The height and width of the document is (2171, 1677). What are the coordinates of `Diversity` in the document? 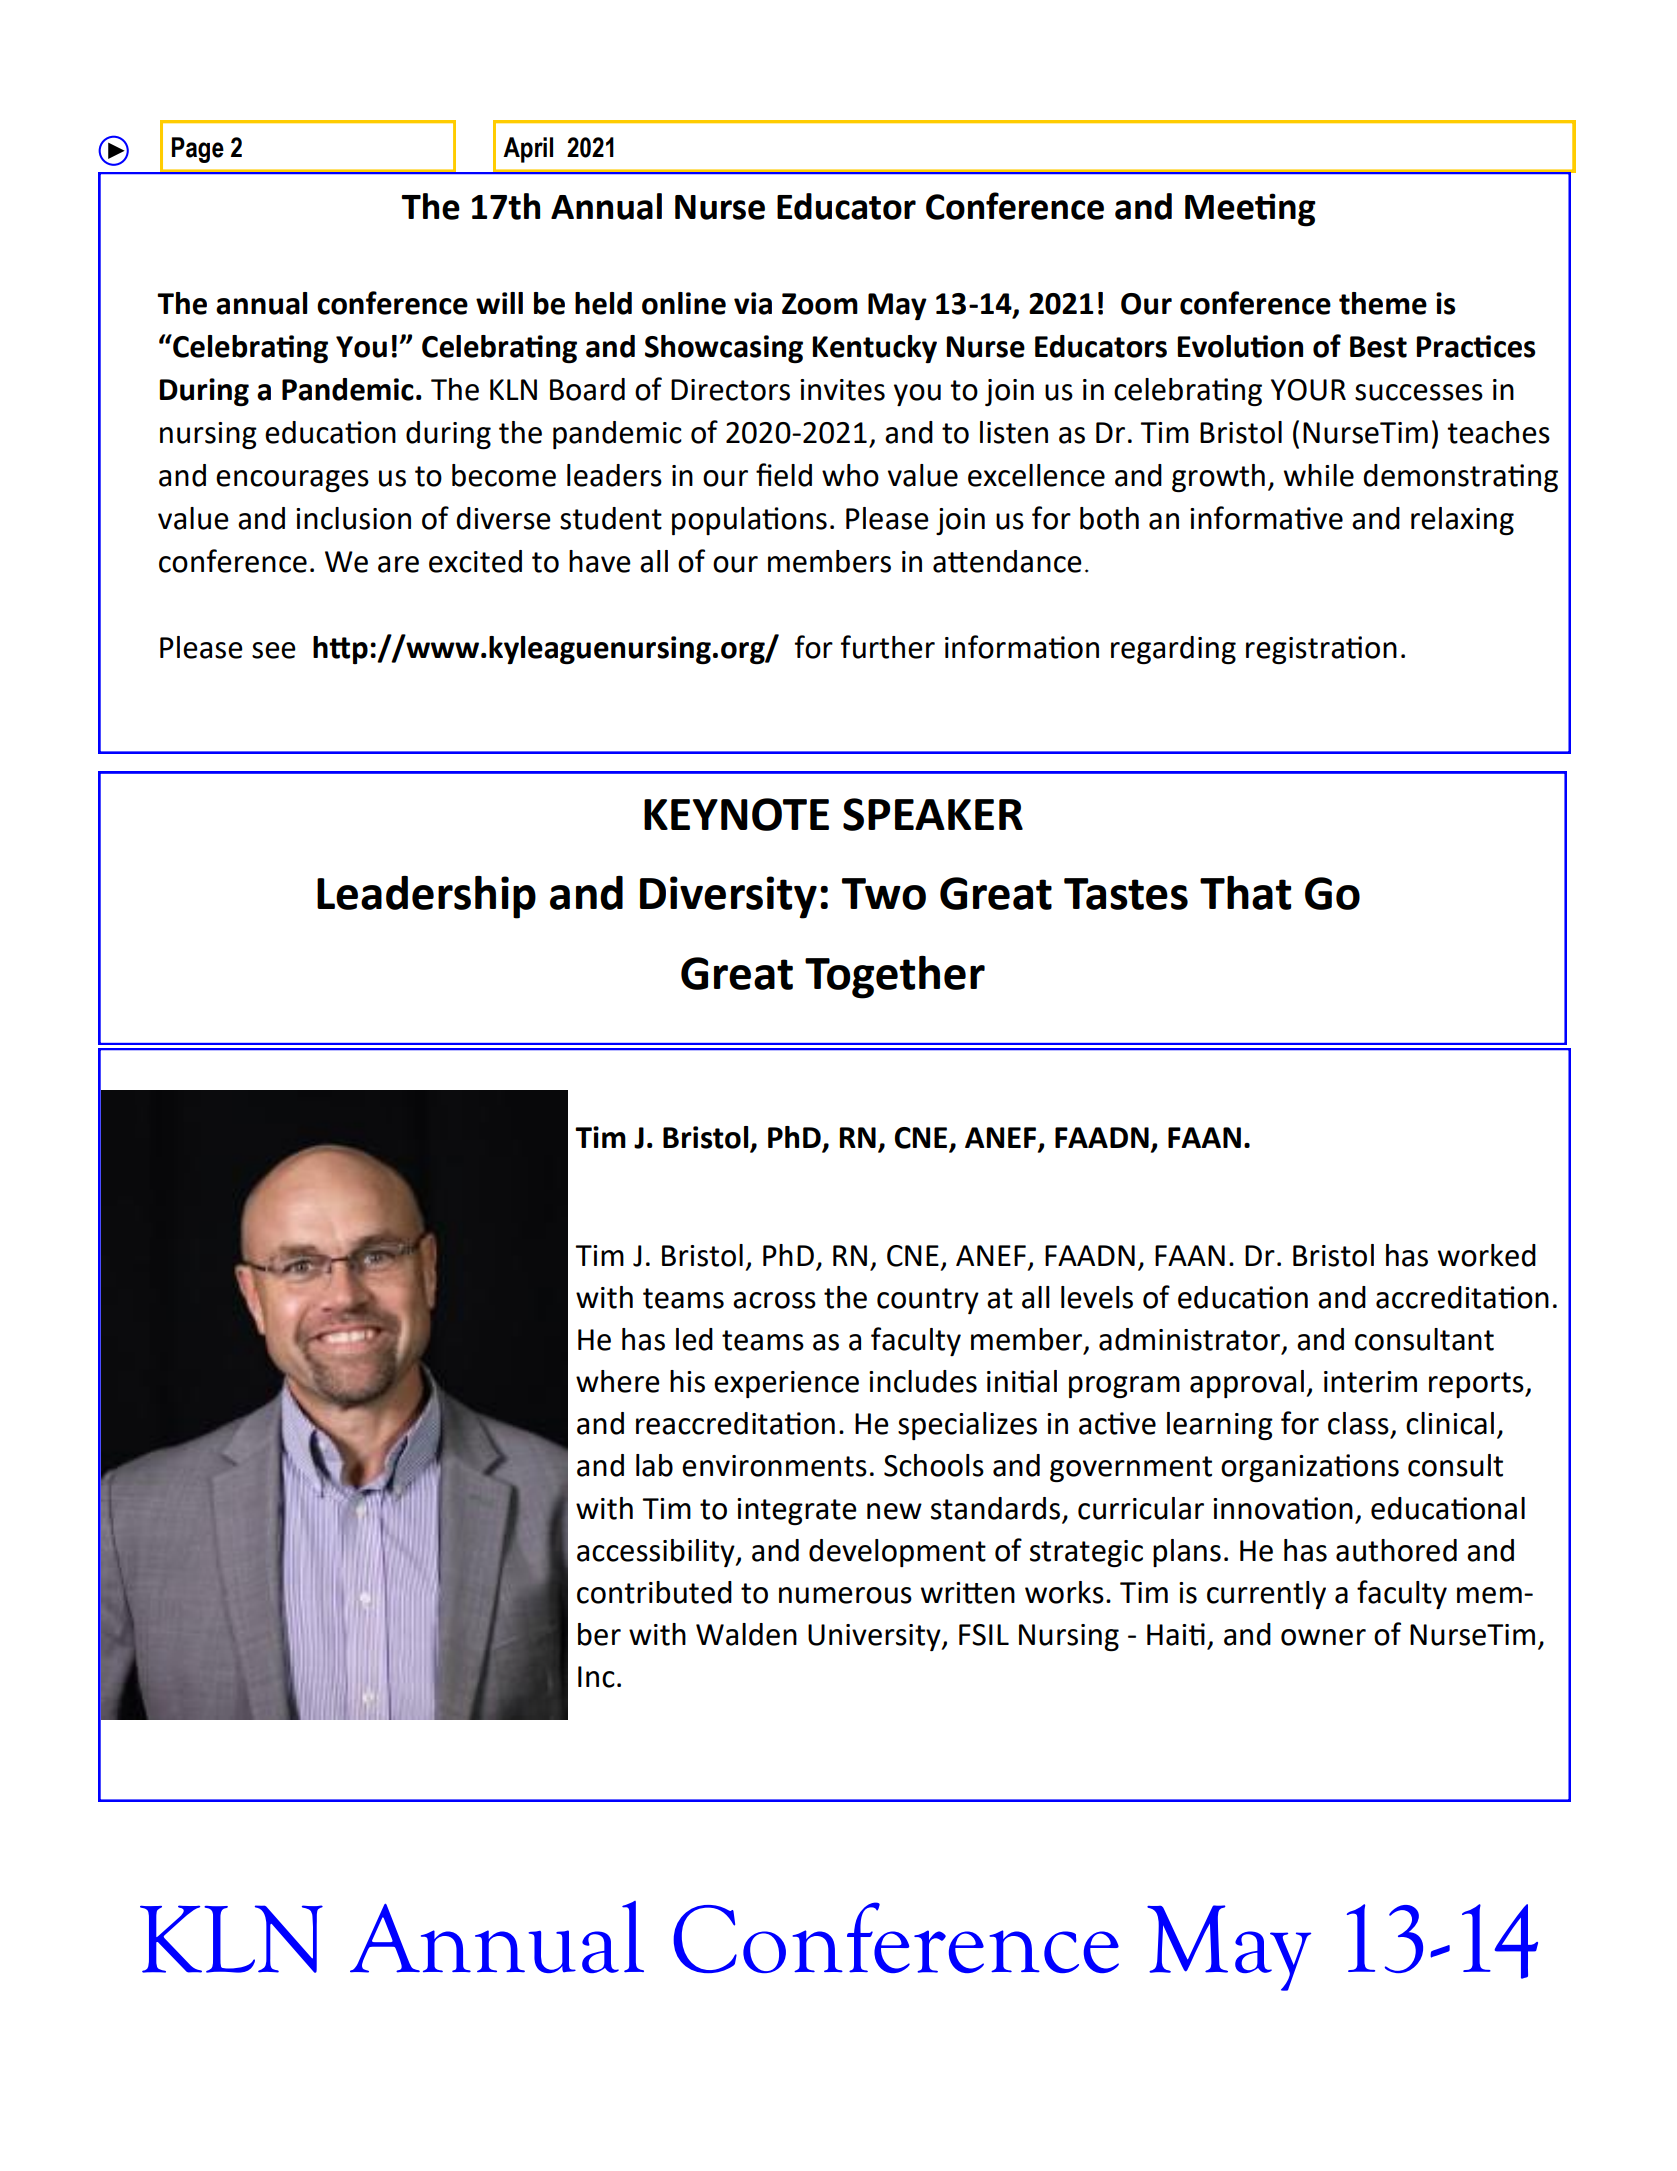 It's located at (728, 897).
